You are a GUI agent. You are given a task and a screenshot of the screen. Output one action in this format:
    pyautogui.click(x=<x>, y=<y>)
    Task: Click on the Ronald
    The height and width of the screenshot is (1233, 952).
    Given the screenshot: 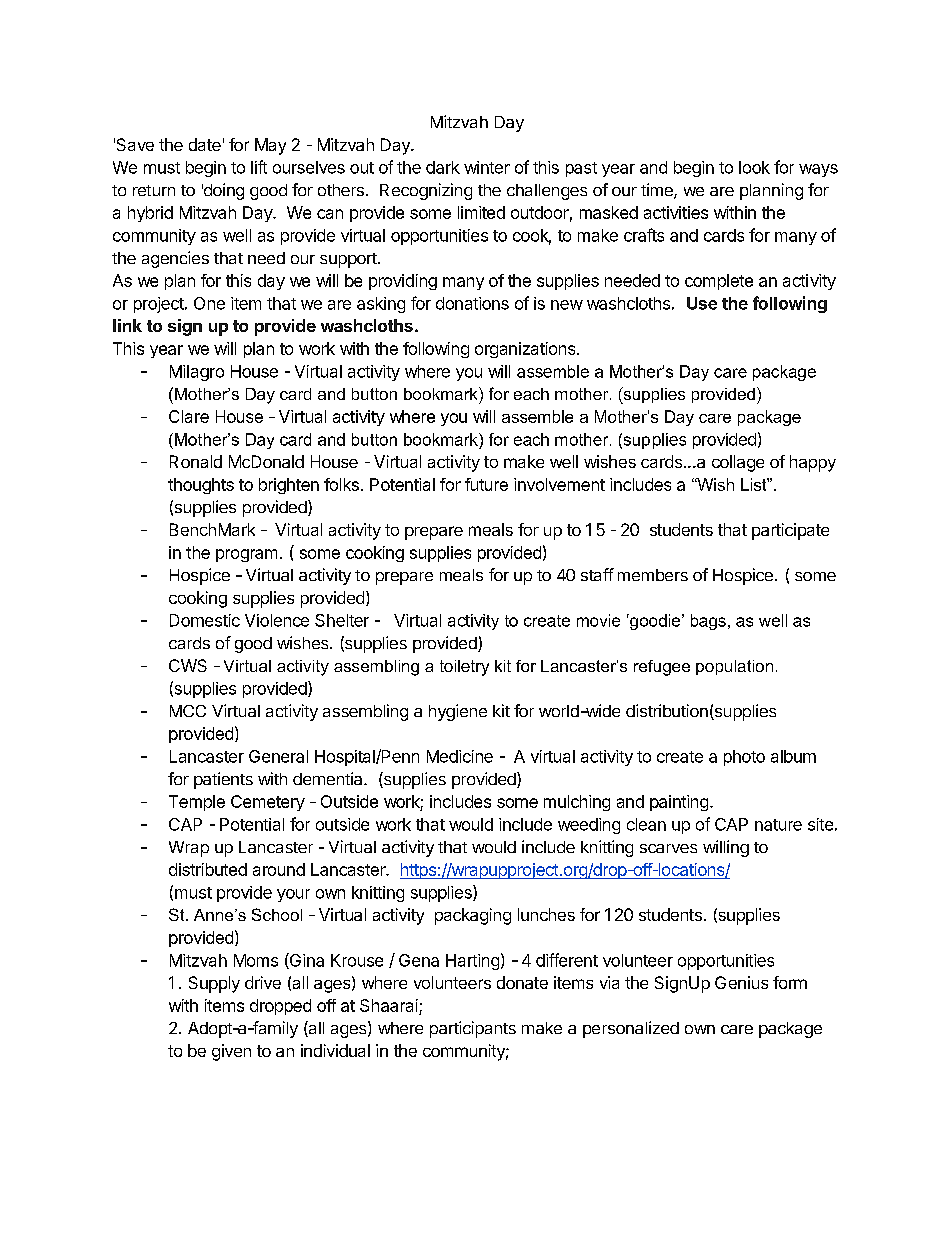 What is the action you would take?
    pyautogui.click(x=196, y=461)
